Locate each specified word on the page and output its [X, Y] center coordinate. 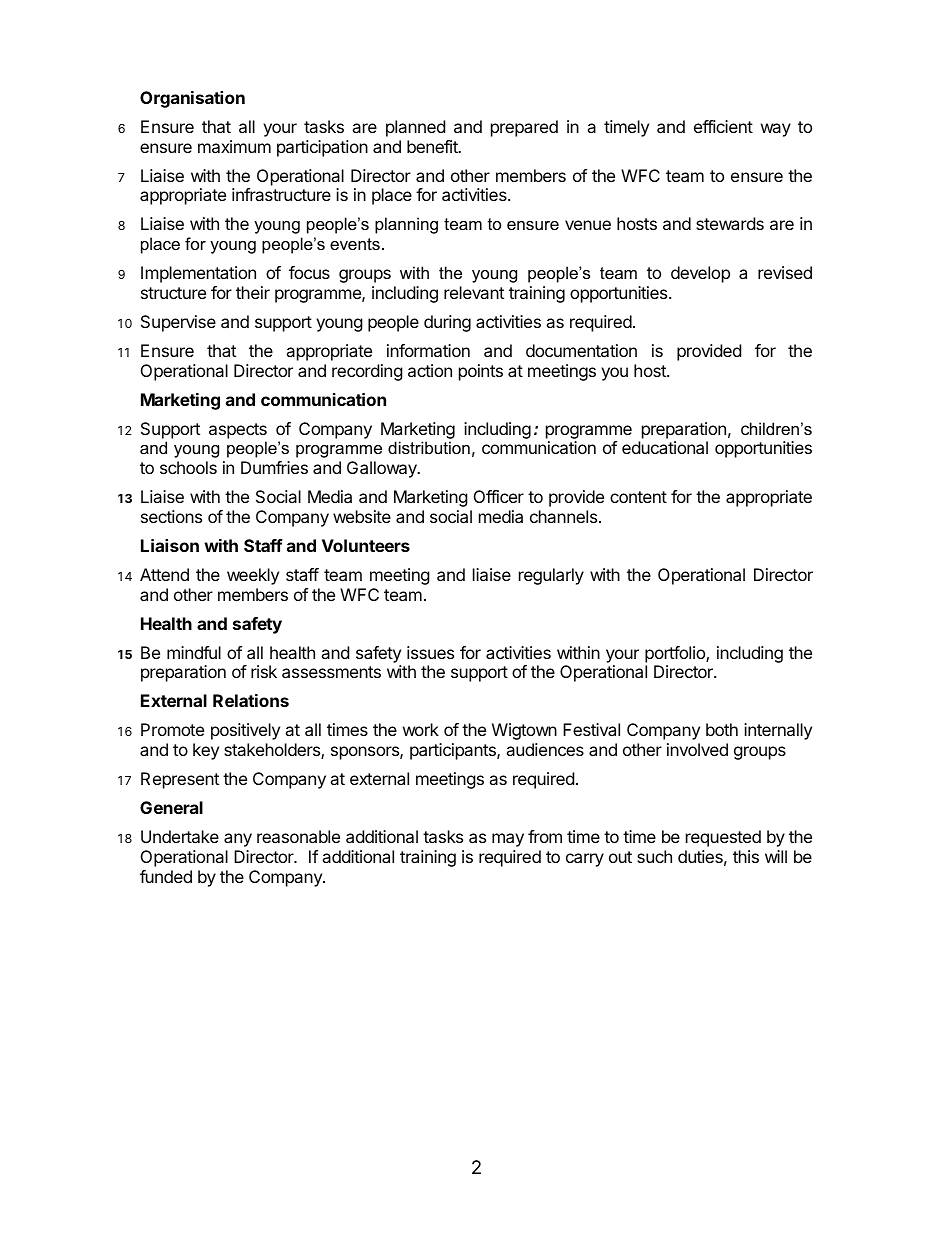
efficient [723, 126]
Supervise [178, 323]
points [481, 372]
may [508, 840]
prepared [524, 128]
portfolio [676, 654]
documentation [581, 350]
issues [430, 652]
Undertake [180, 836]
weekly [253, 576]
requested [723, 838]
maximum [234, 146]
